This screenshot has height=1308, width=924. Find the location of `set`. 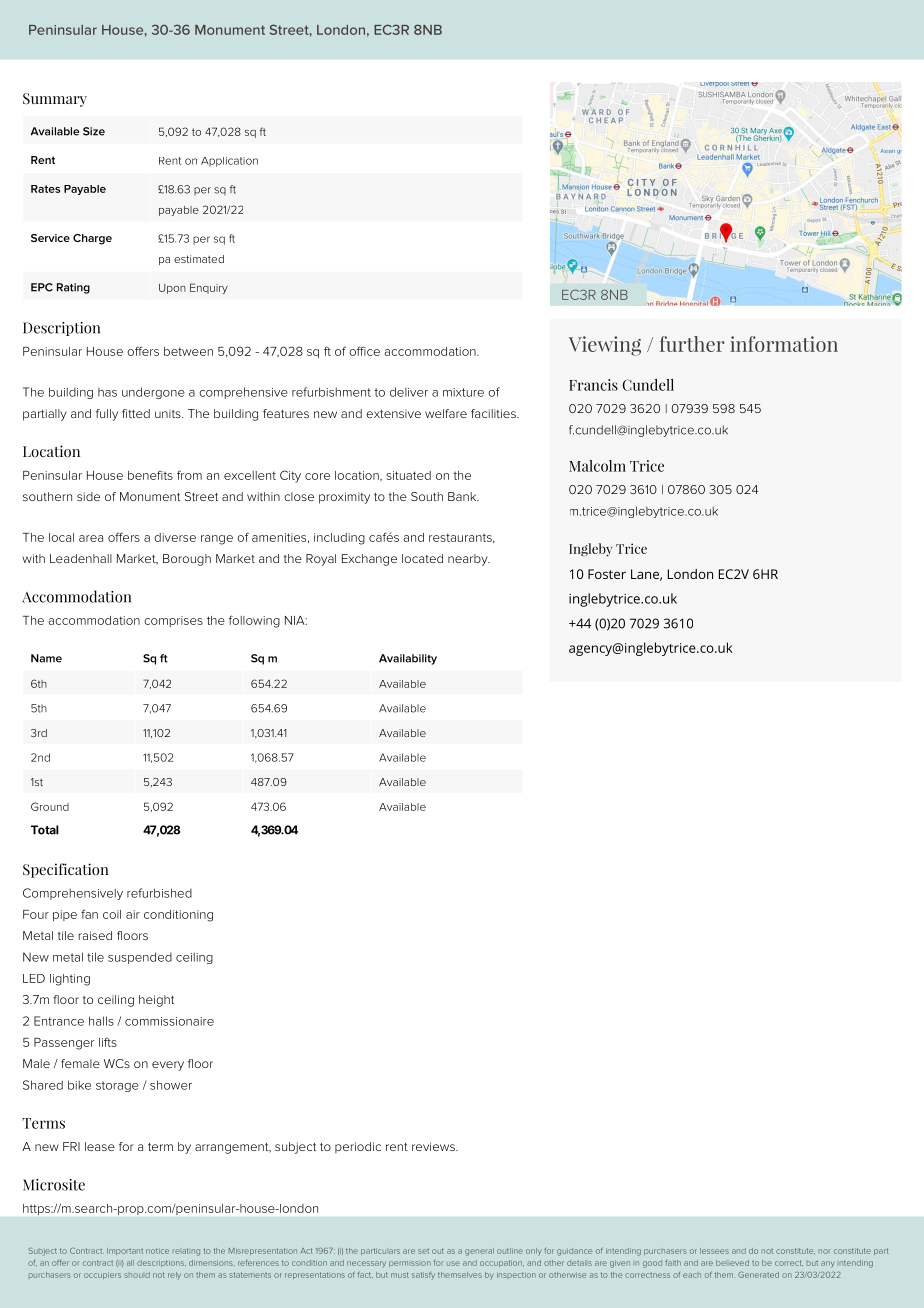

set is located at coordinates (423, 1251).
